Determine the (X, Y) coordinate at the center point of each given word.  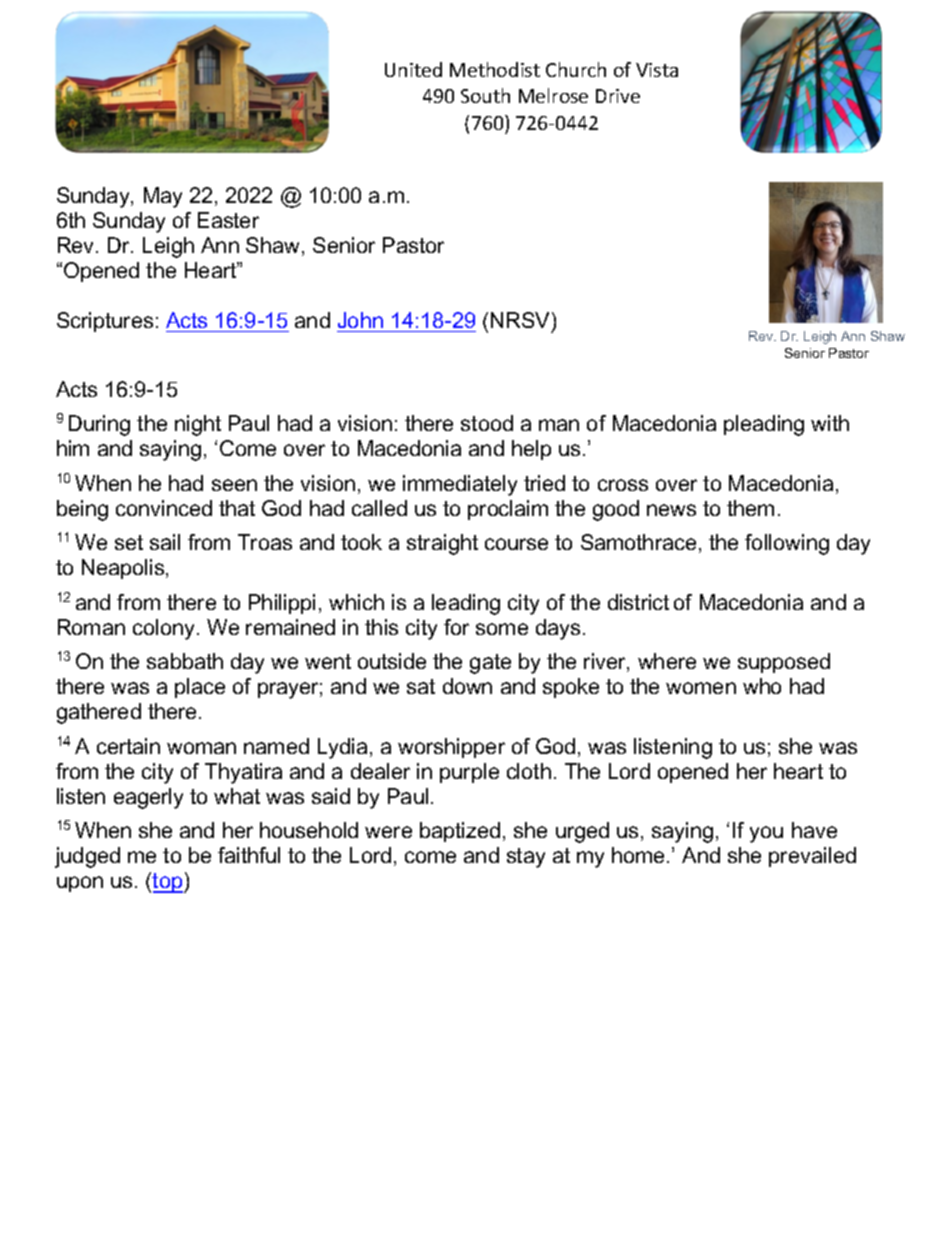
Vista (657, 70)
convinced (164, 508)
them (750, 508)
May (163, 197)
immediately (460, 485)
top (168, 883)
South (485, 95)
